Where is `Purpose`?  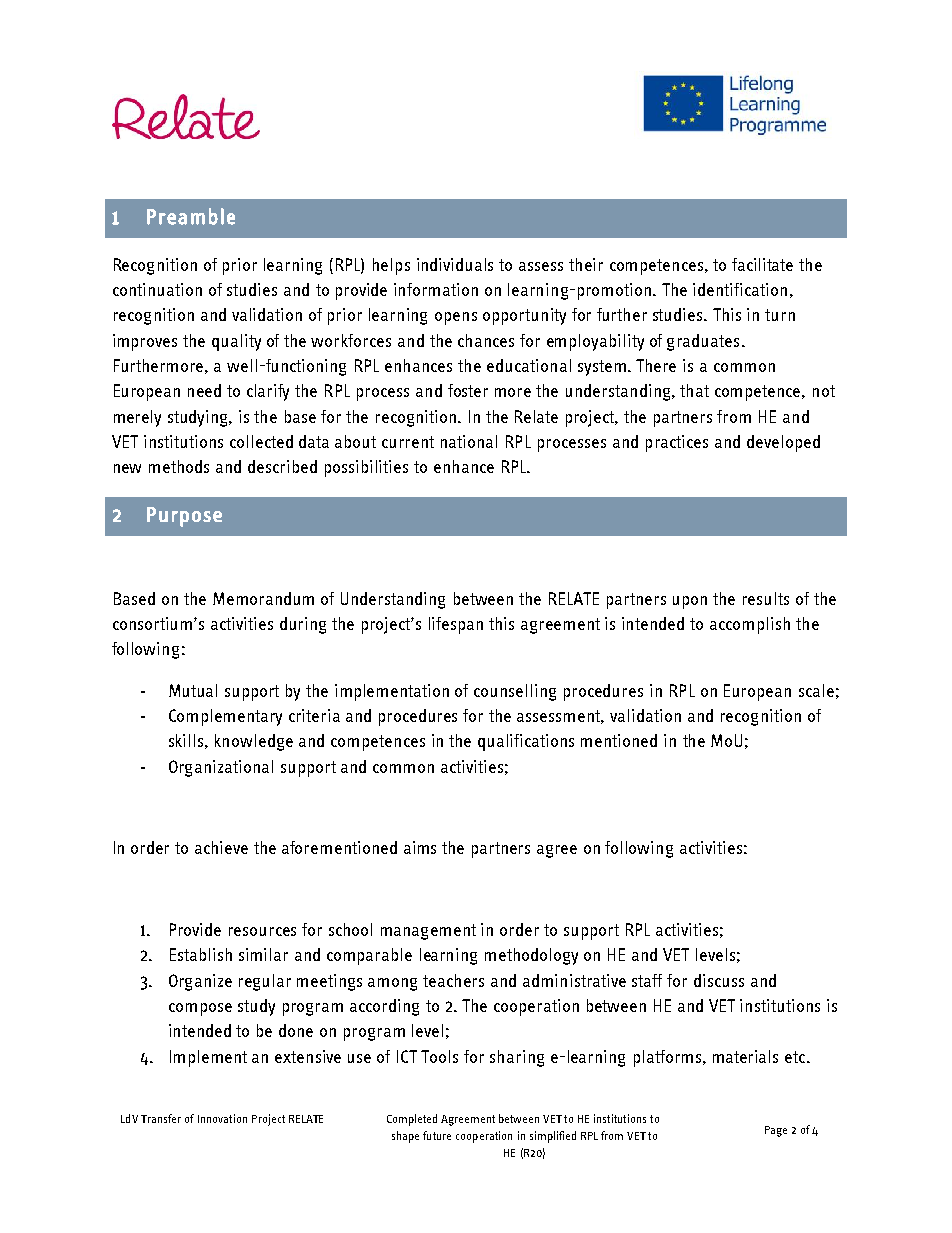
Purpose is located at coordinates (184, 517).
